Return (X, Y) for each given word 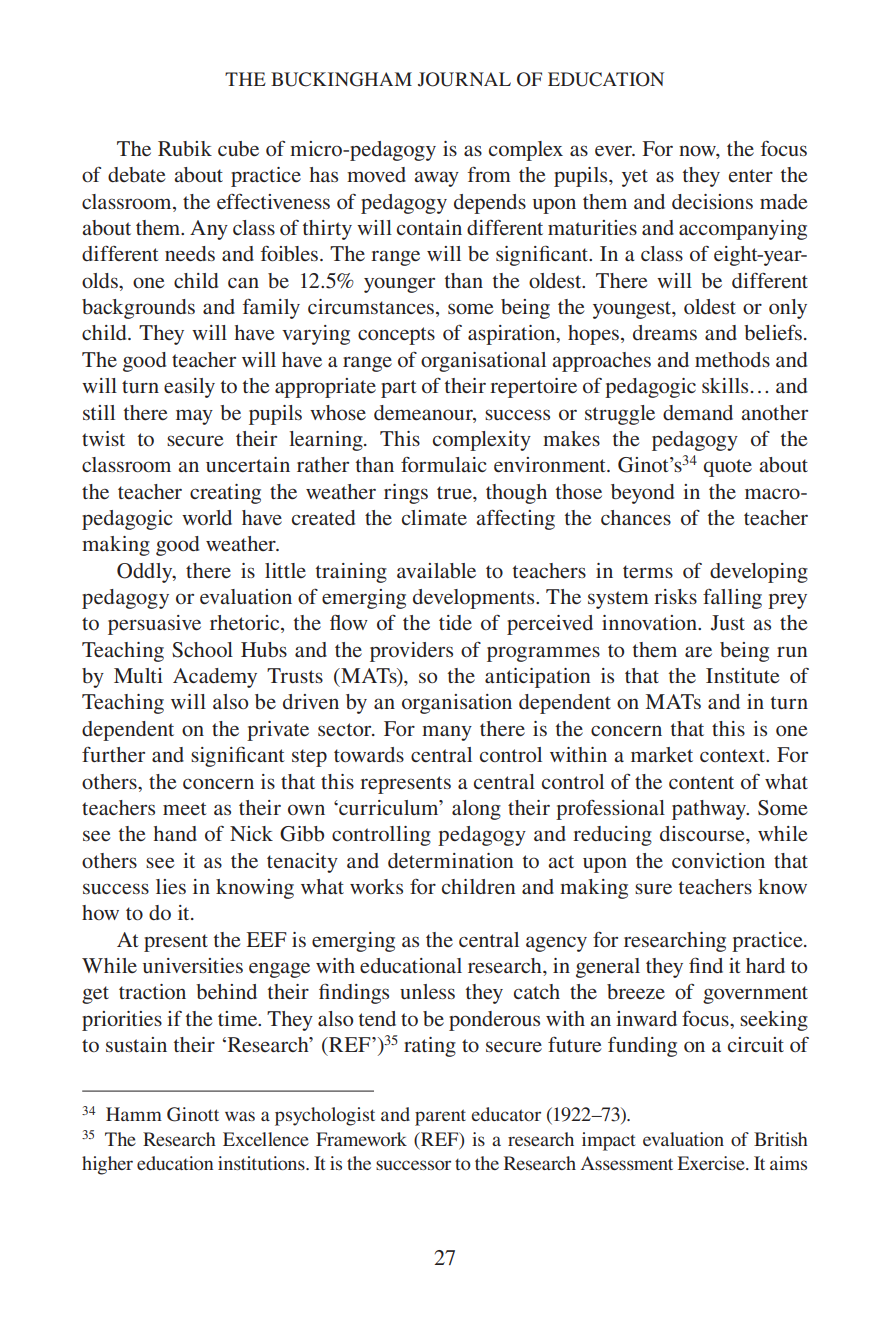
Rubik (185, 148)
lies (171, 886)
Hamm (134, 1114)
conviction (718, 860)
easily (189, 388)
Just (728, 623)
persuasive (154, 625)
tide (455, 622)
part (399, 389)
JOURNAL (464, 79)
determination (450, 860)
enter (751, 175)
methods (732, 359)
